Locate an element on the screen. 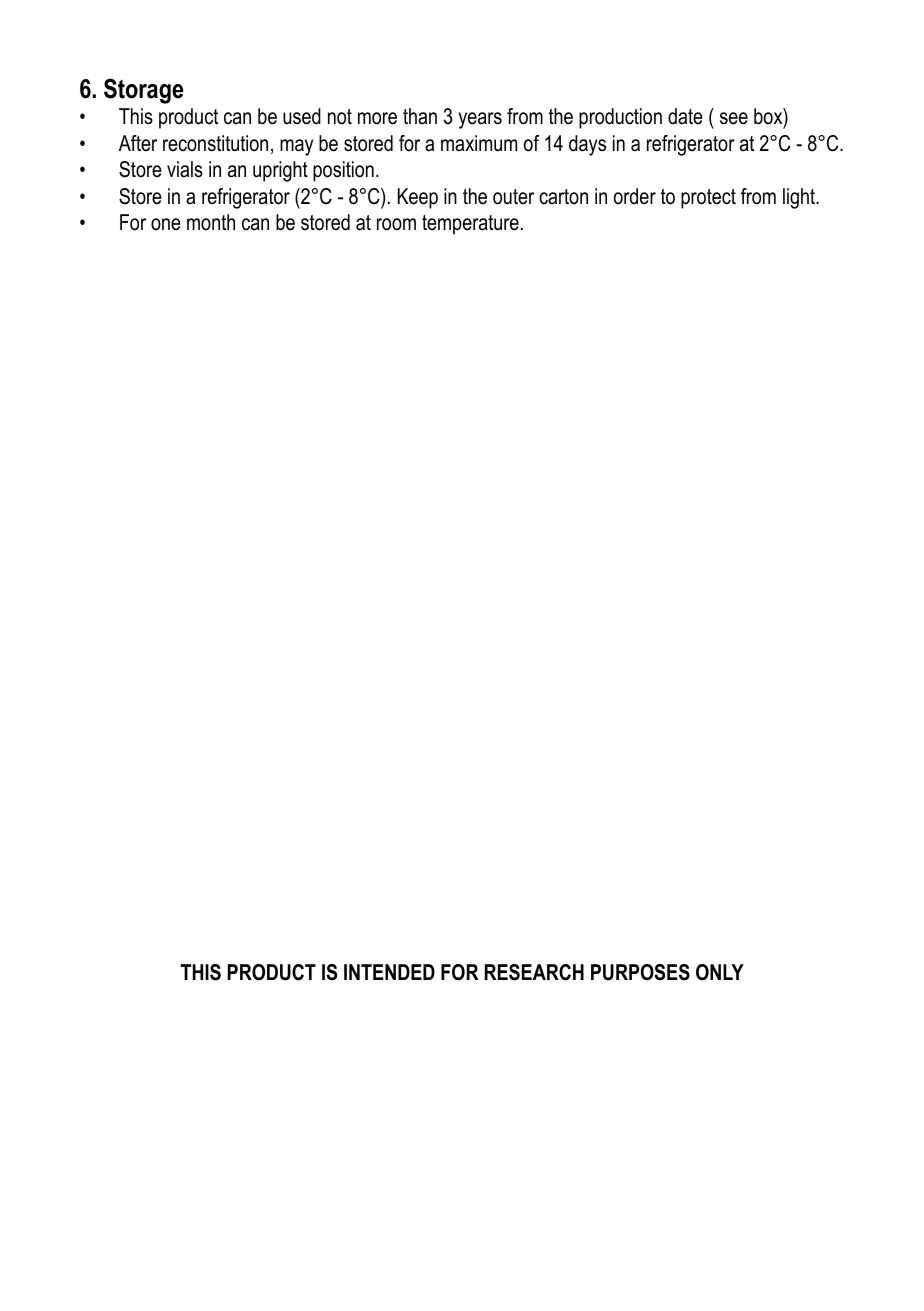 The width and height of the screenshot is (924, 1311). years is located at coordinates (480, 120).
